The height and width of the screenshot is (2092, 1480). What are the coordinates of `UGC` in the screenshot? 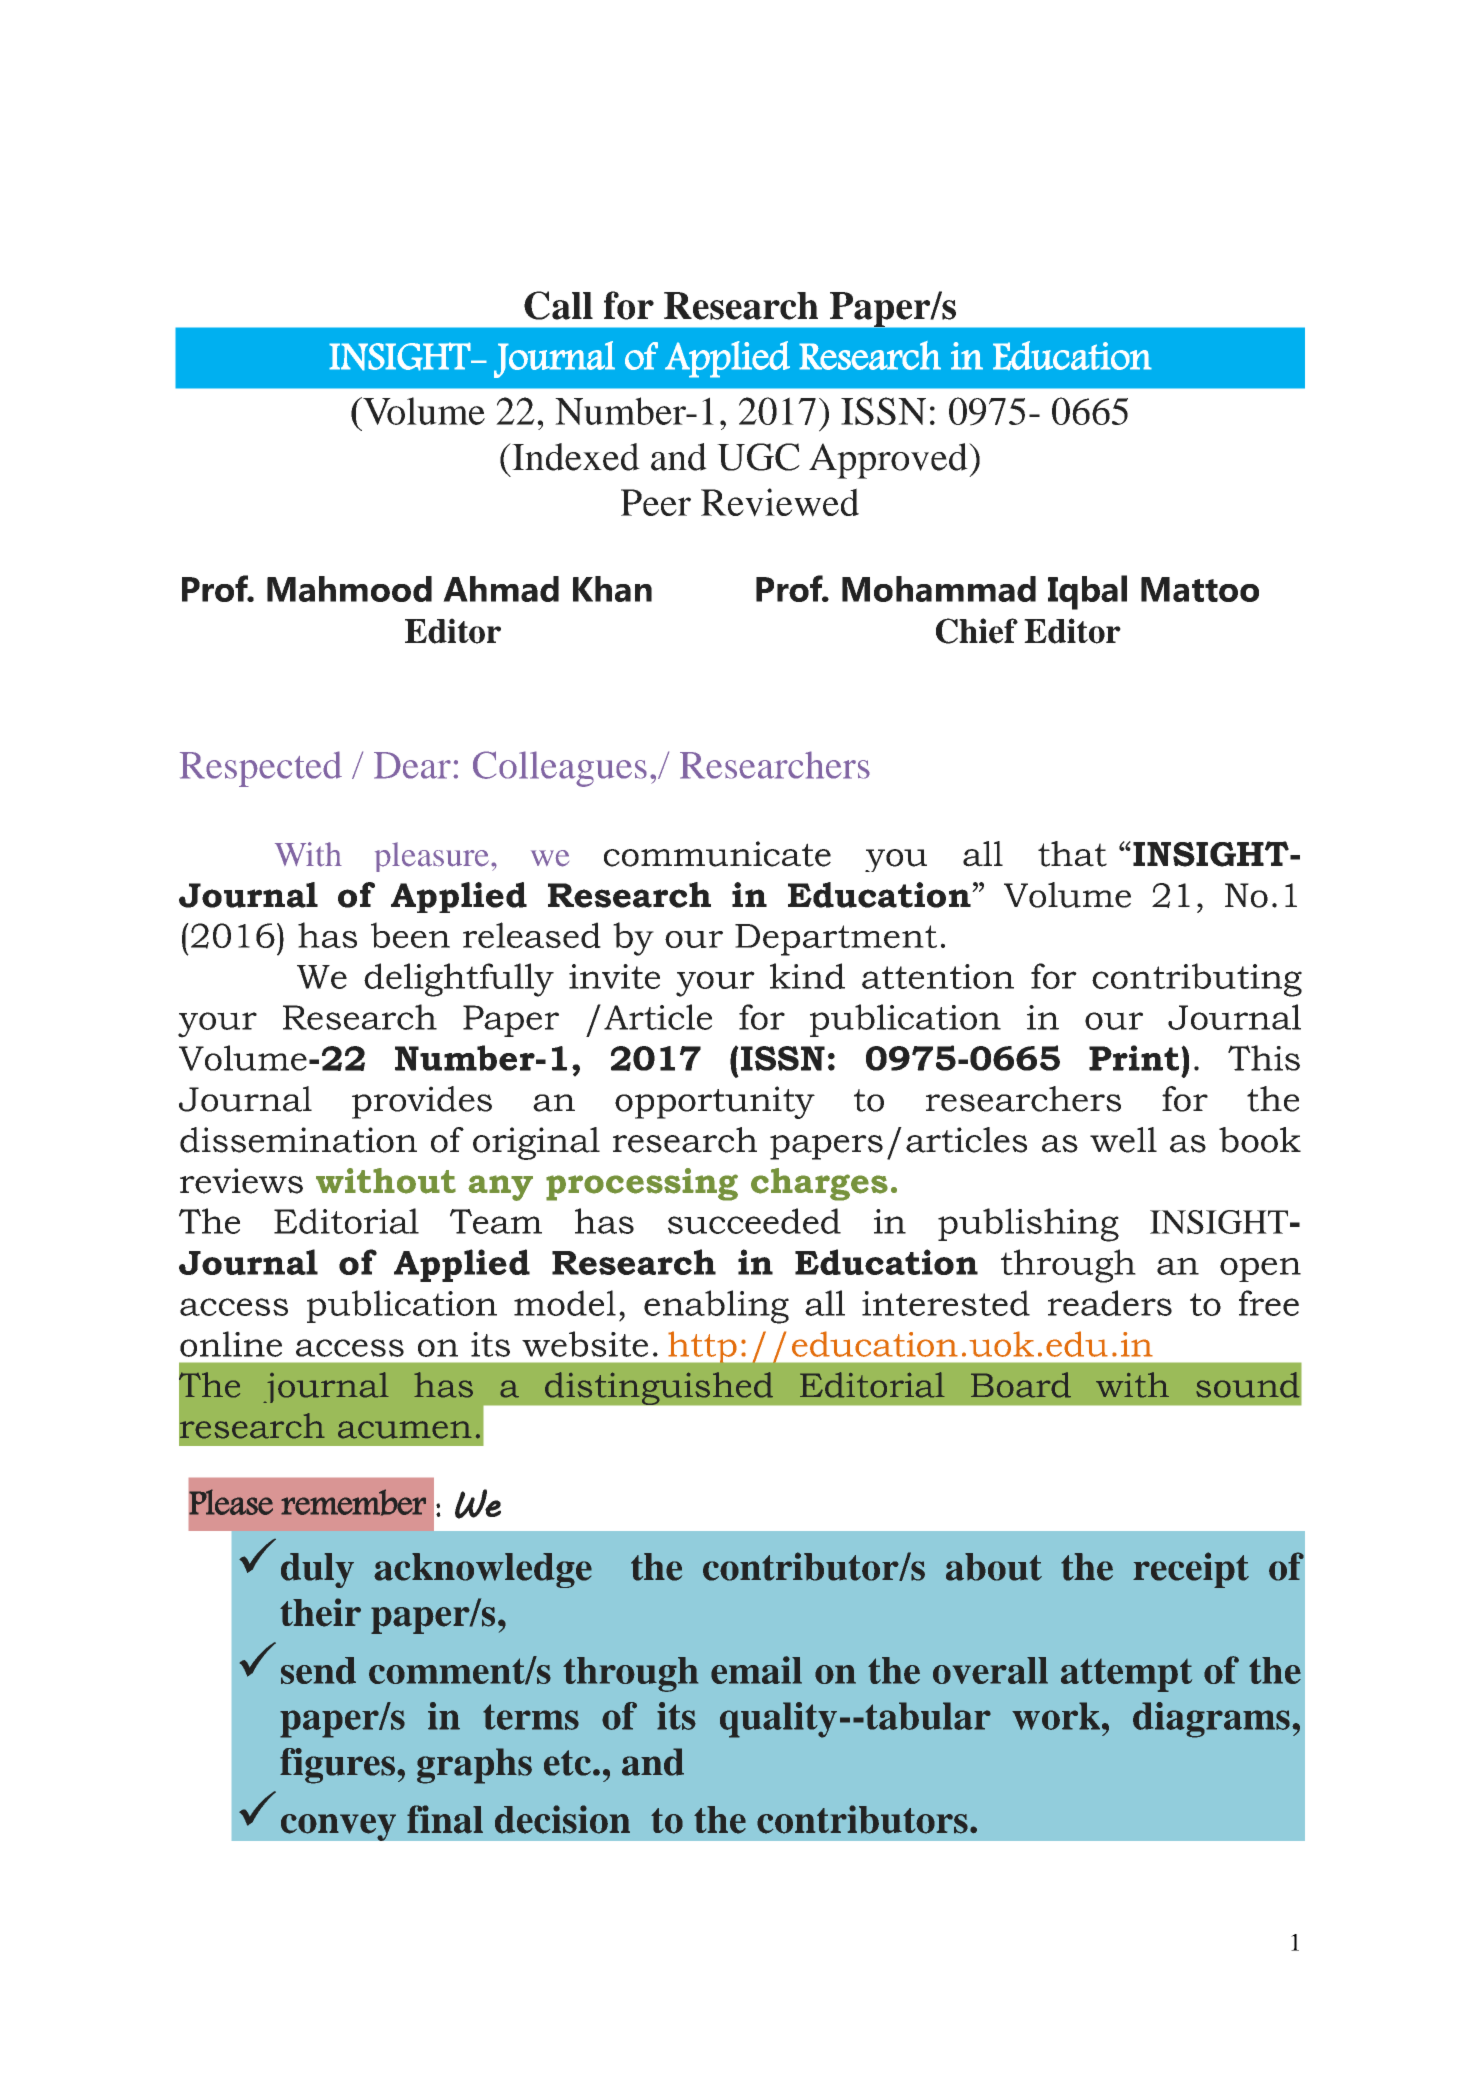 It's located at (758, 457).
